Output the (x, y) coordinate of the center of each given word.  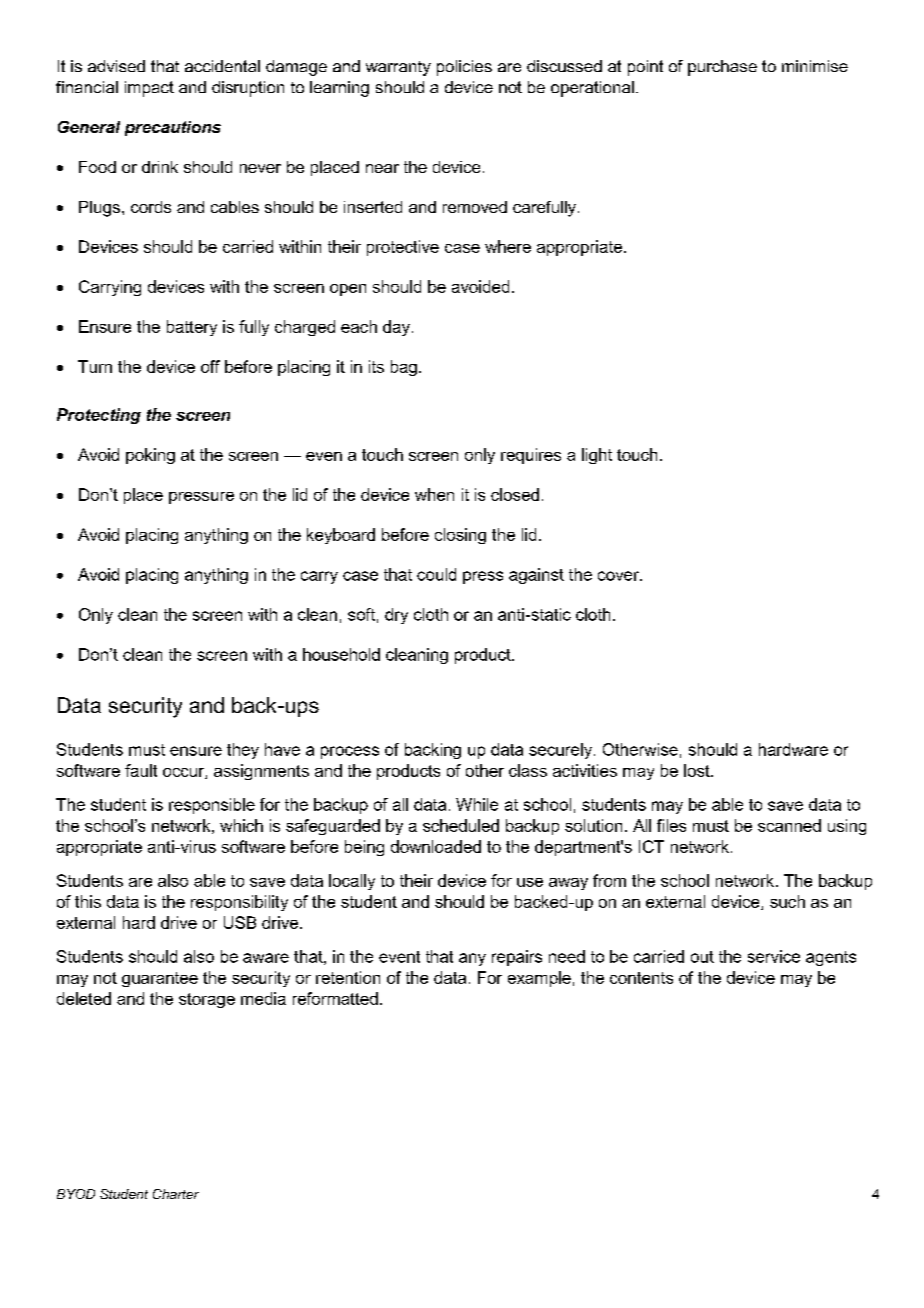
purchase (722, 68)
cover (619, 576)
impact (149, 89)
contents (641, 978)
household (341, 654)
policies (464, 68)
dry (396, 616)
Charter (176, 1194)
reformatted (335, 998)
